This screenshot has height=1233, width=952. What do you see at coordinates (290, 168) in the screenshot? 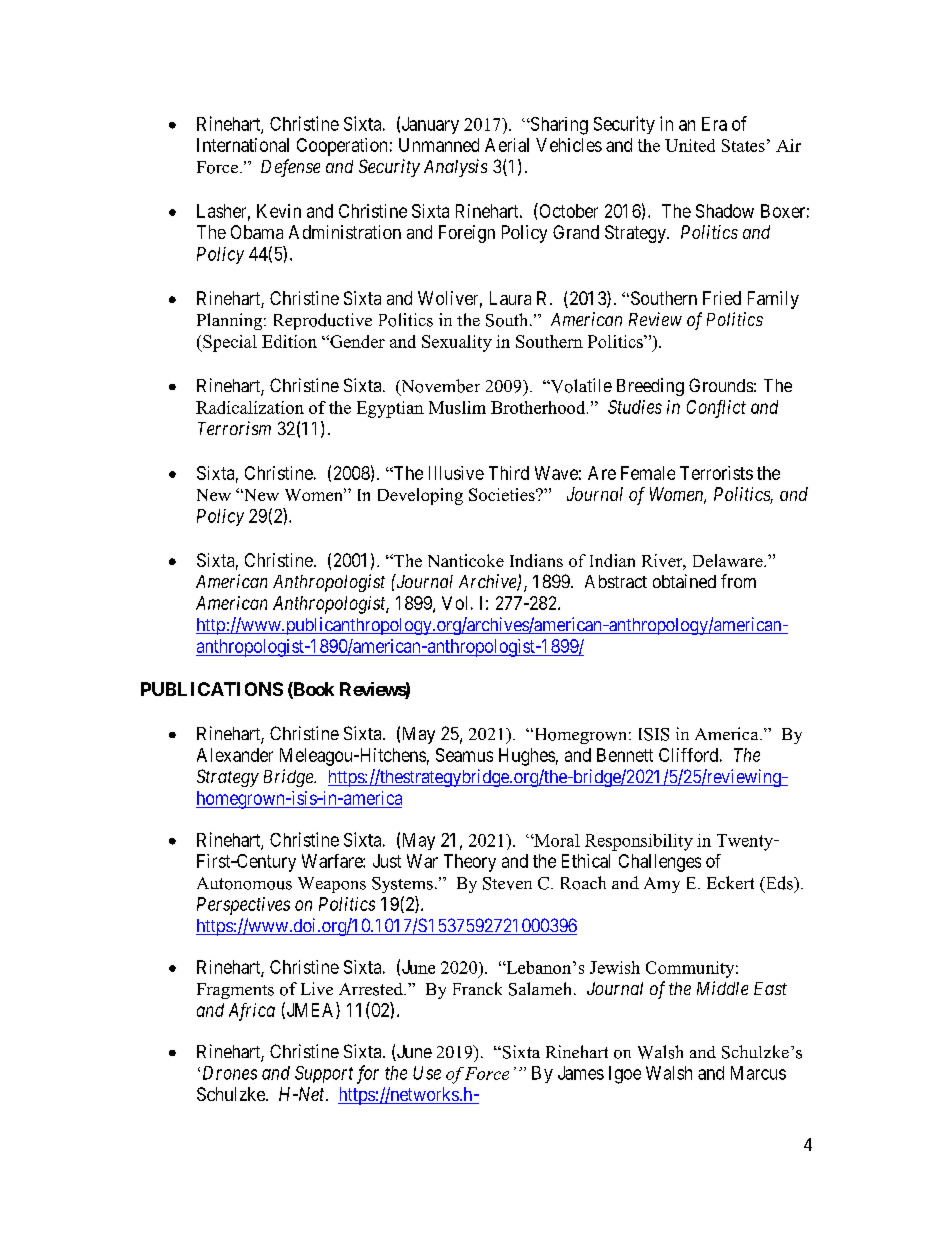
I see `Defense` at bounding box center [290, 168].
